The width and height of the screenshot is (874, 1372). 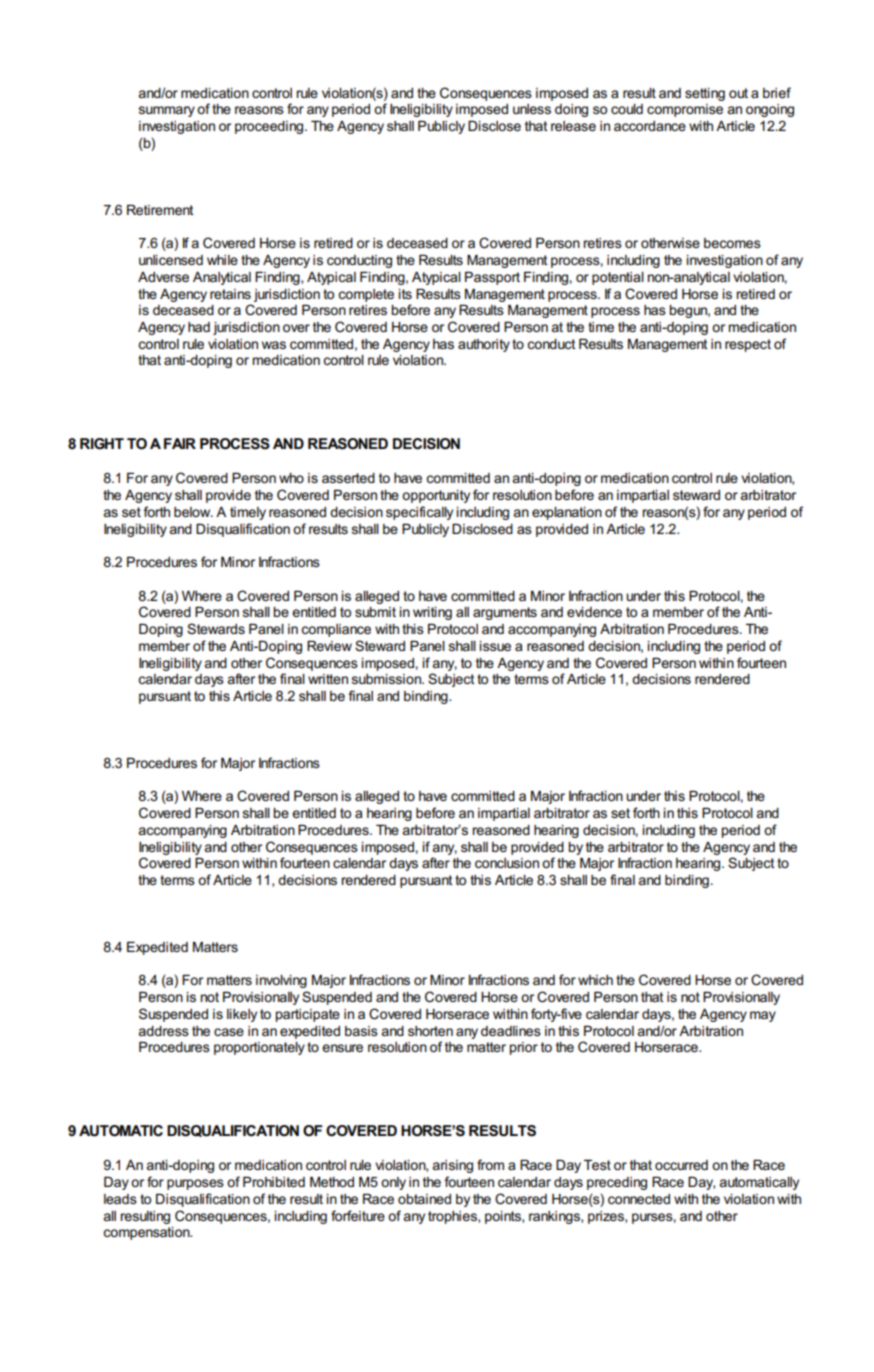 I want to click on summary, so click(x=167, y=111).
